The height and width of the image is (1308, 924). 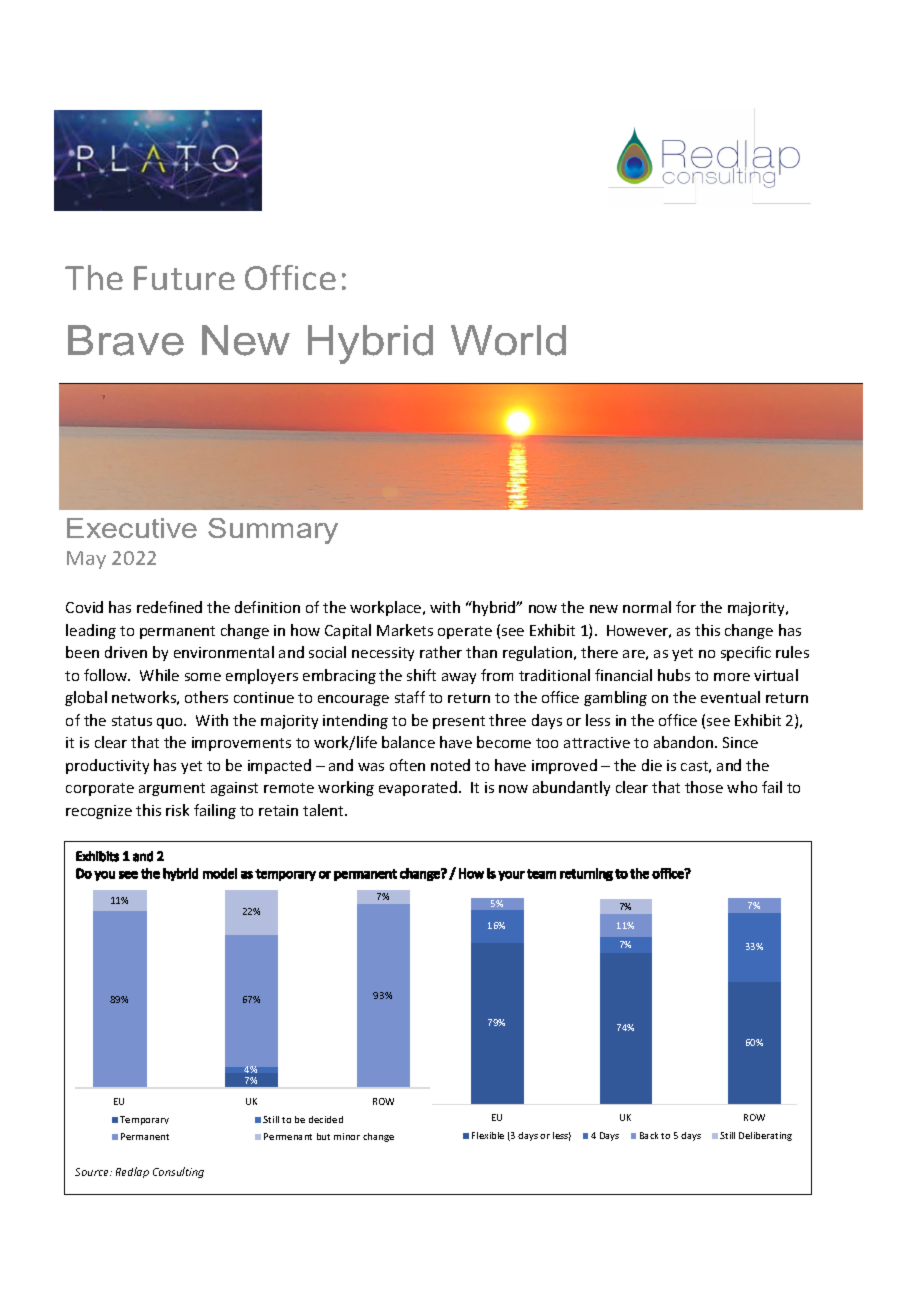 What do you see at coordinates (220, 873) in the image?
I see `model` at bounding box center [220, 873].
